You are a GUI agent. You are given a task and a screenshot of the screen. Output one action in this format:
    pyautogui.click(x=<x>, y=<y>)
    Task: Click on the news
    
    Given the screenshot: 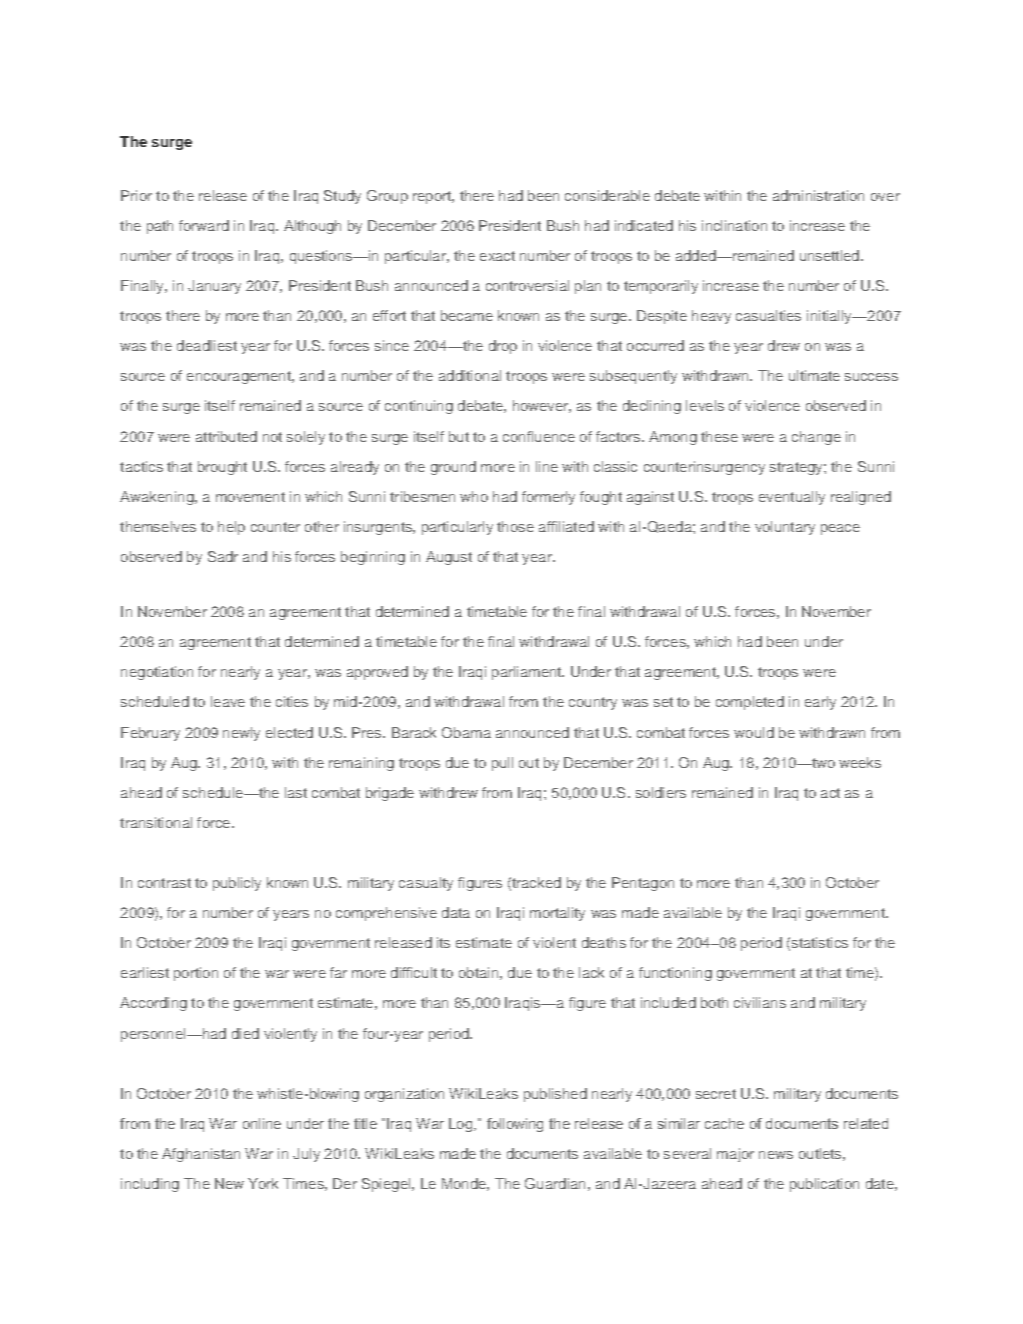 What is the action you would take?
    pyautogui.click(x=776, y=1155)
